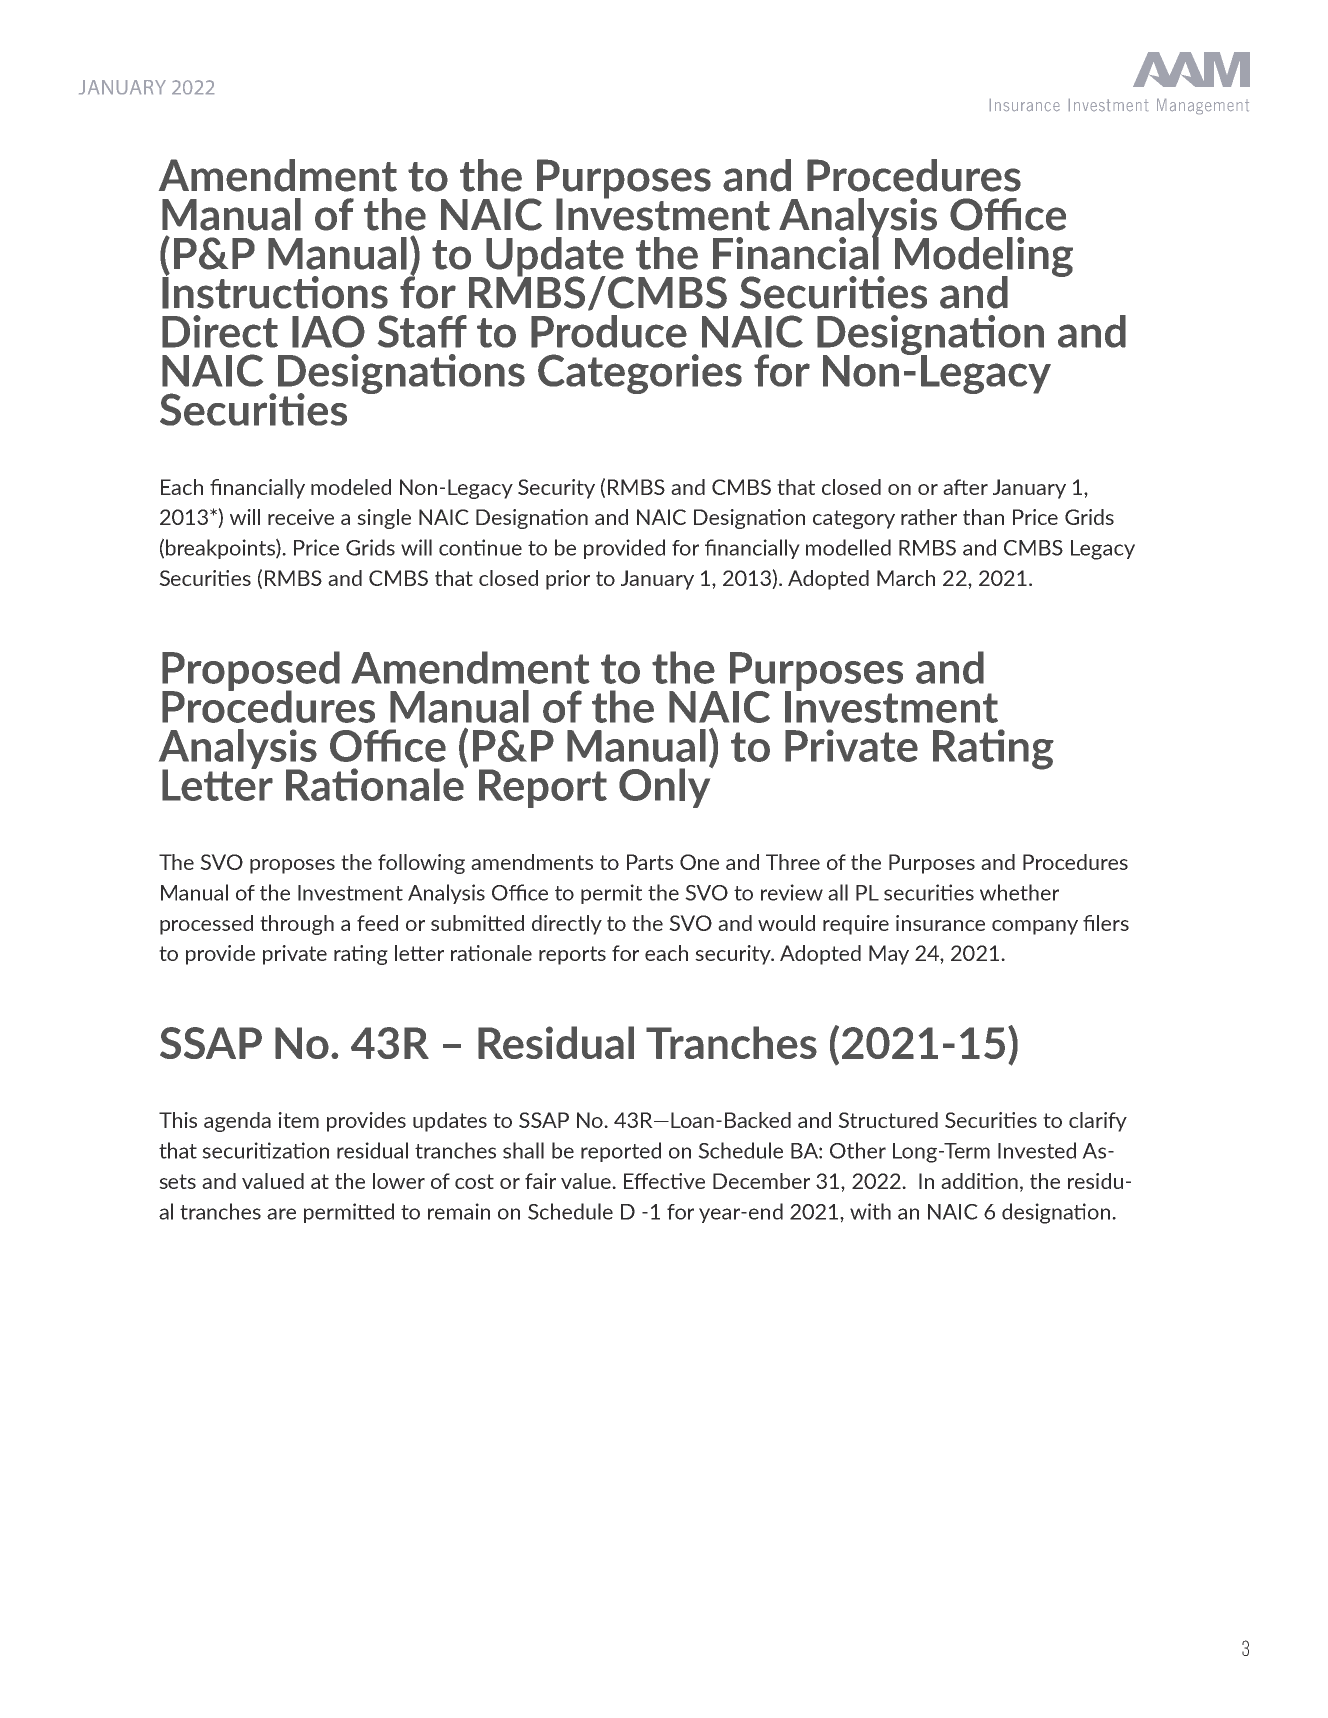  What do you see at coordinates (281, 1214) in the image?
I see `are` at bounding box center [281, 1214].
